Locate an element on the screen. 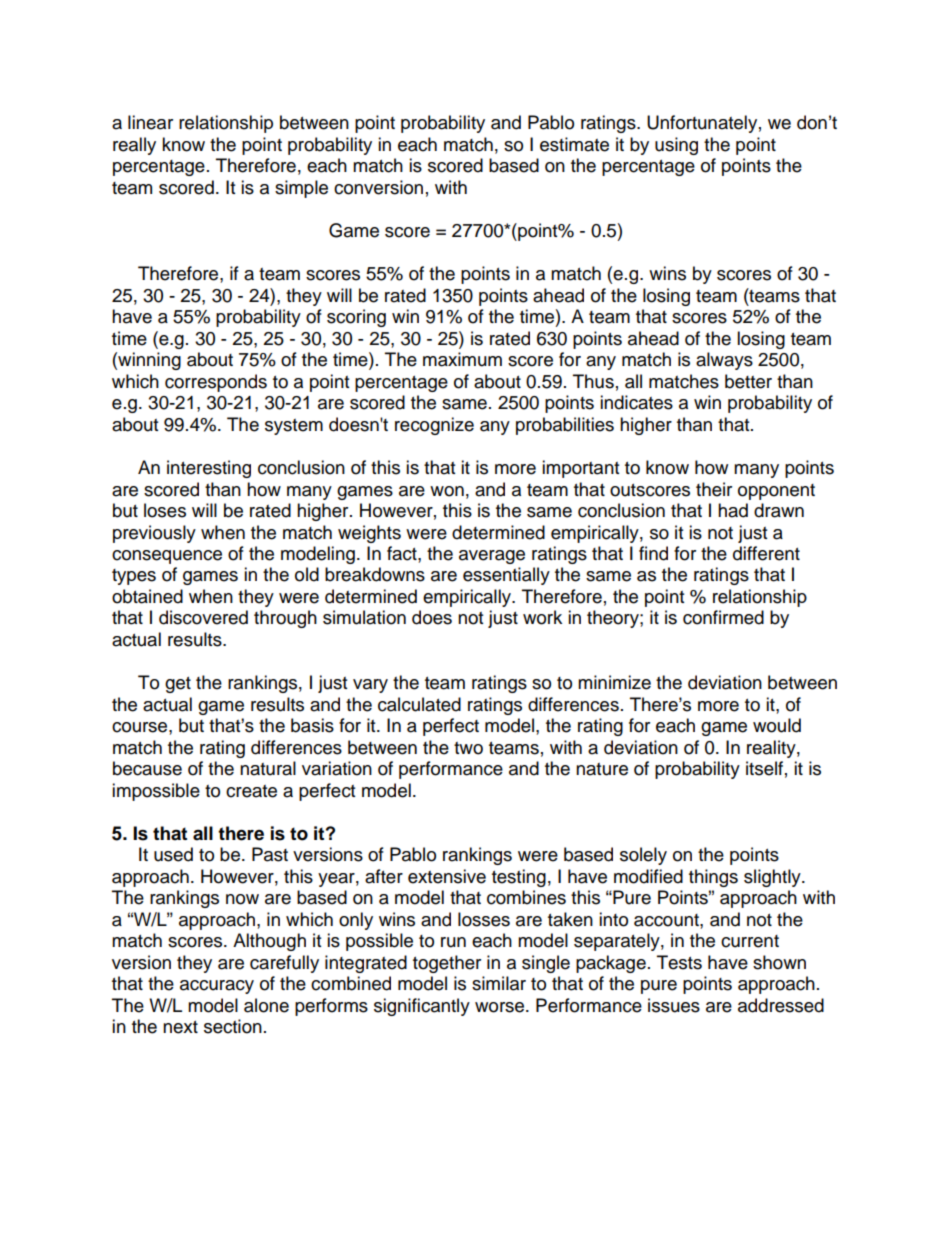 The height and width of the screenshot is (1233, 952). average is located at coordinates (492, 557).
